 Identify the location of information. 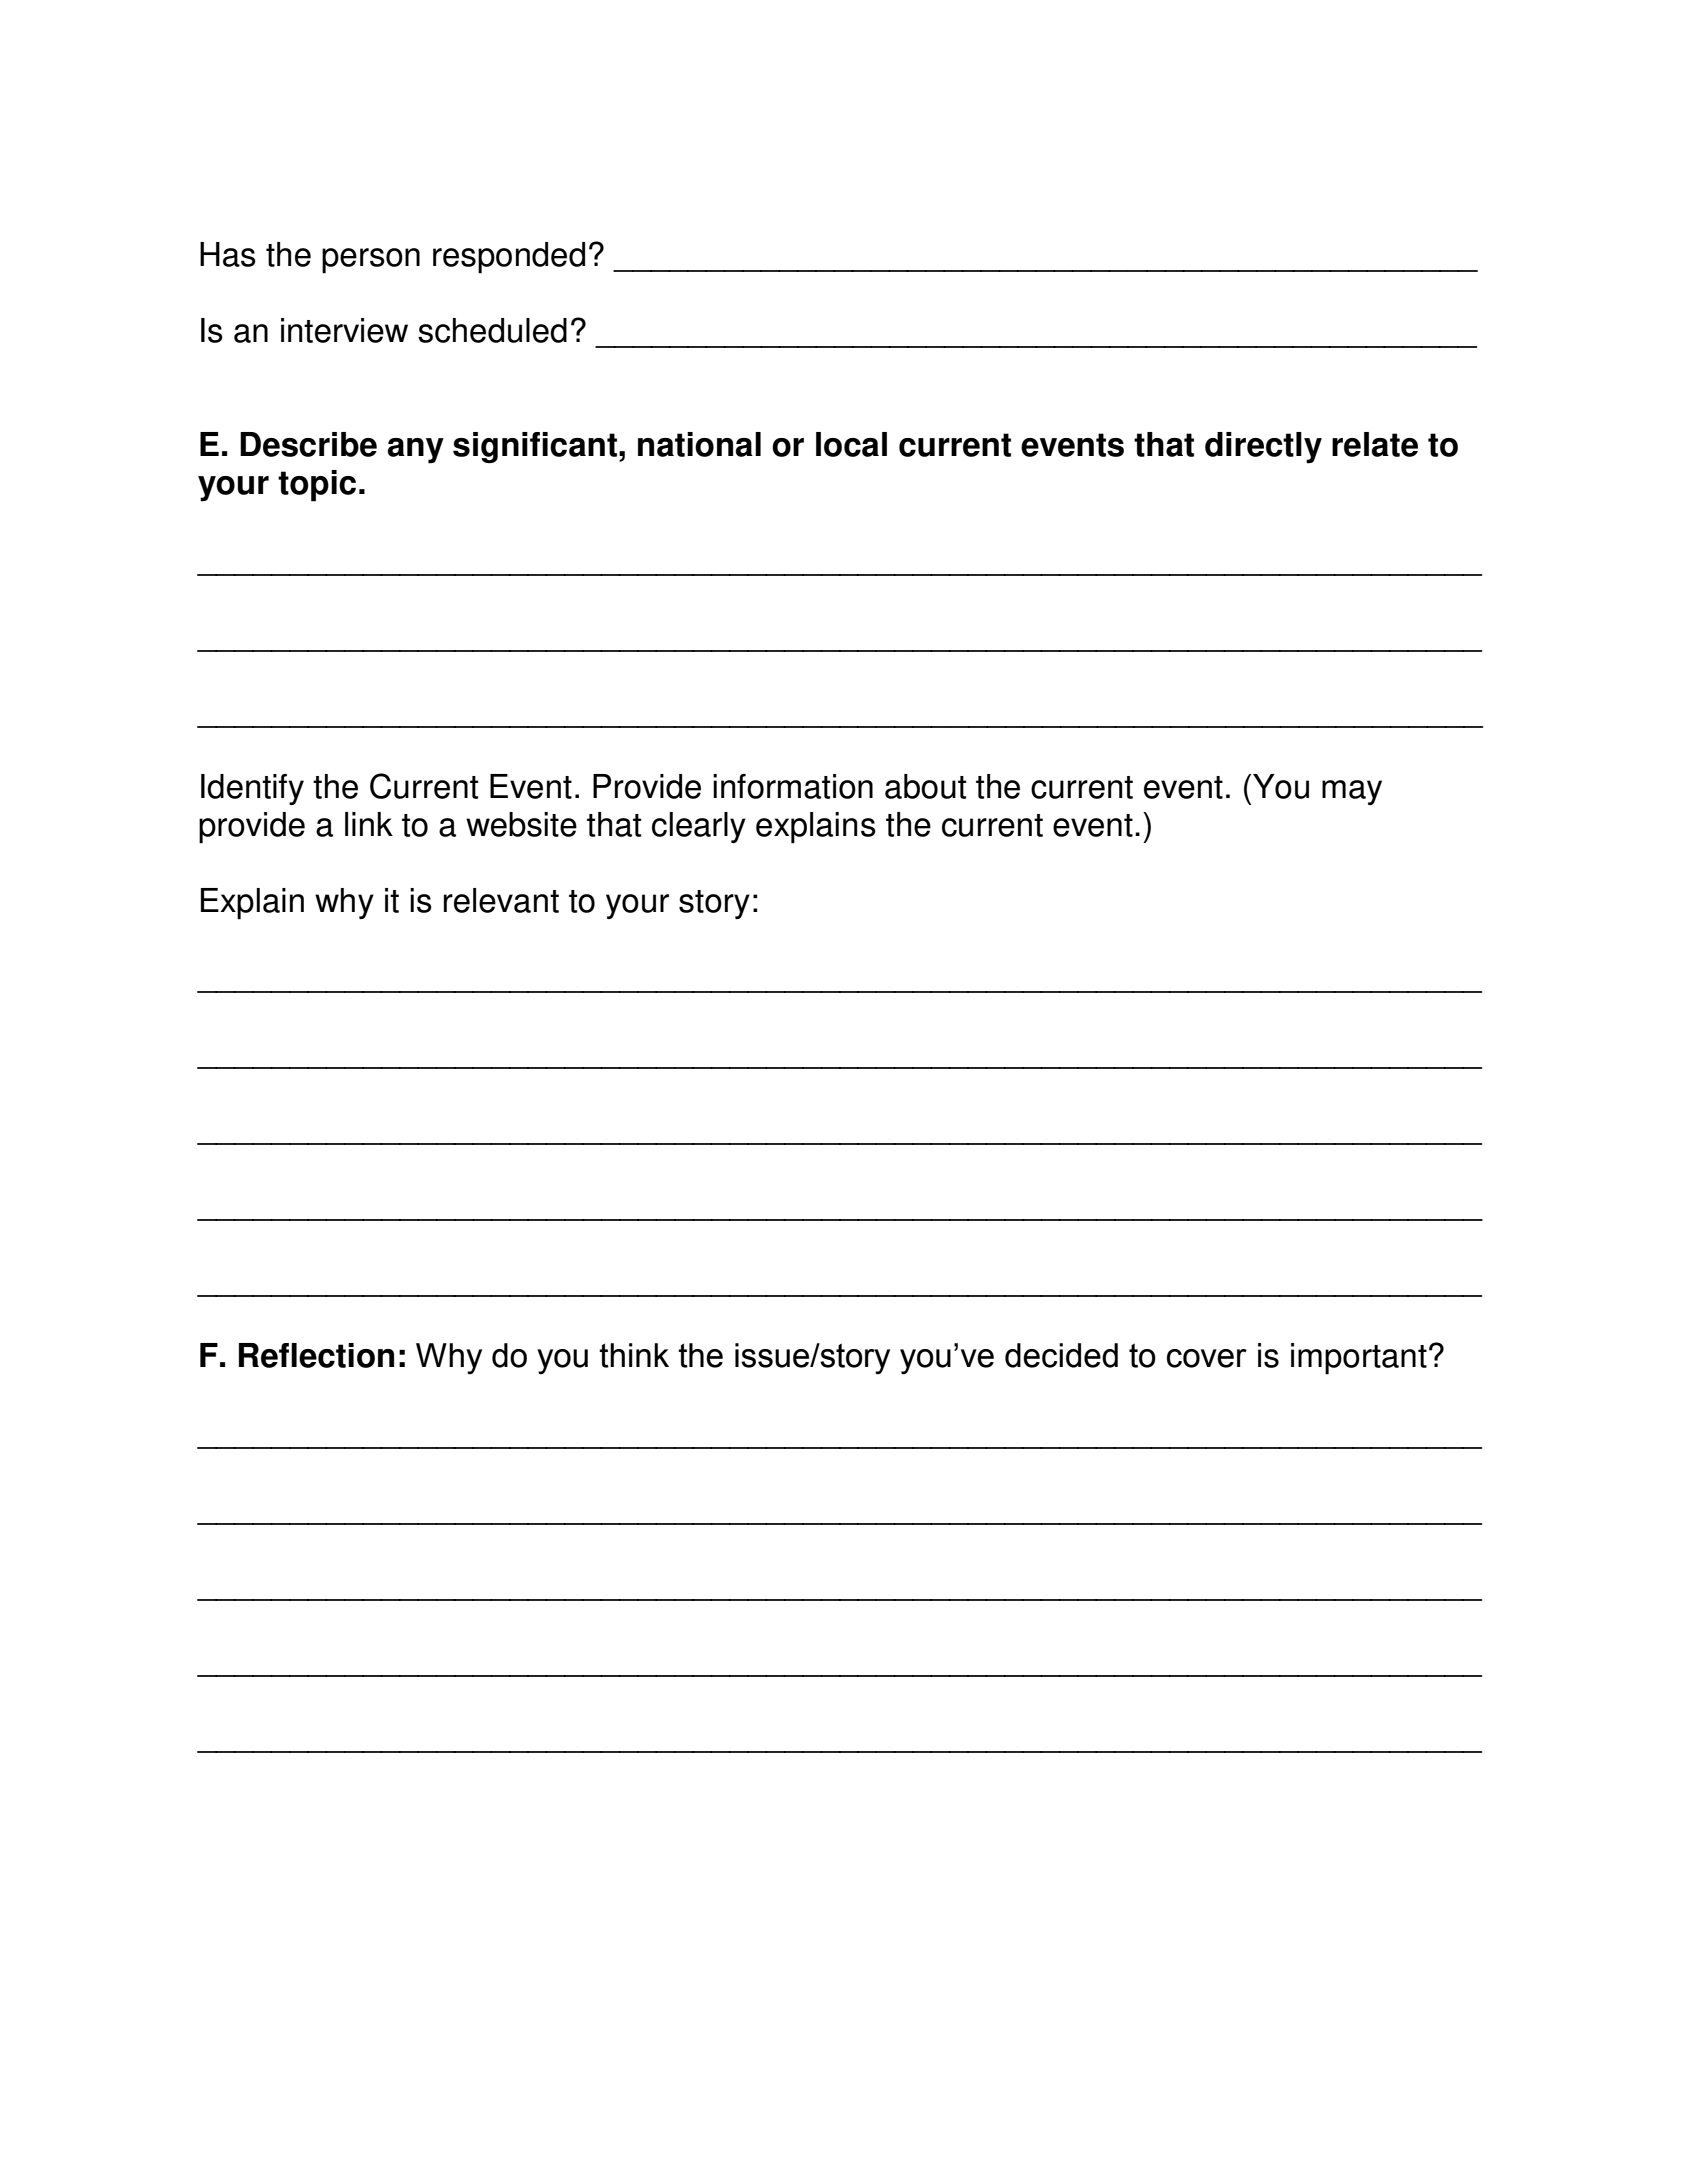
(793, 786).
